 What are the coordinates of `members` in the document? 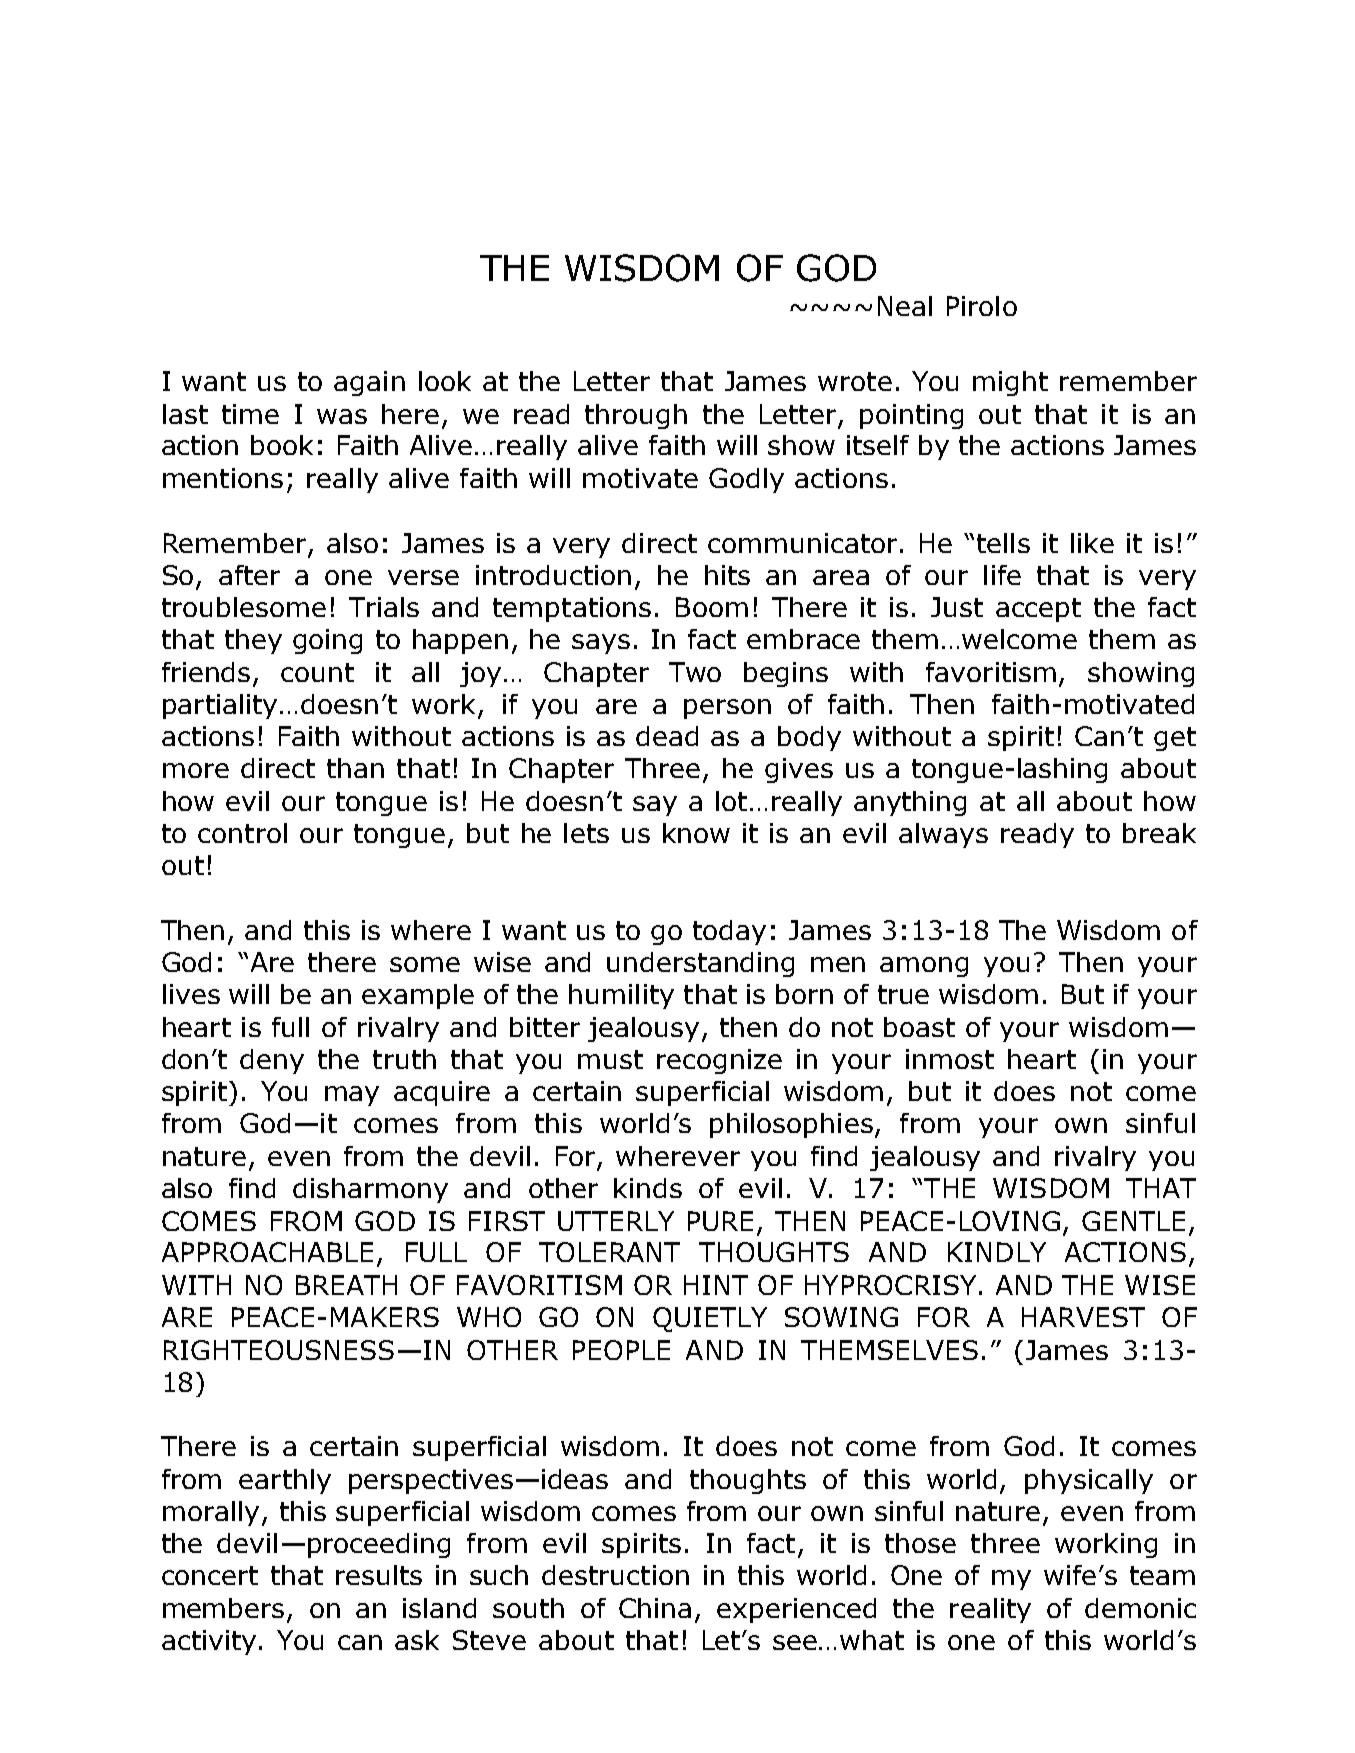 It's located at (223, 1608).
